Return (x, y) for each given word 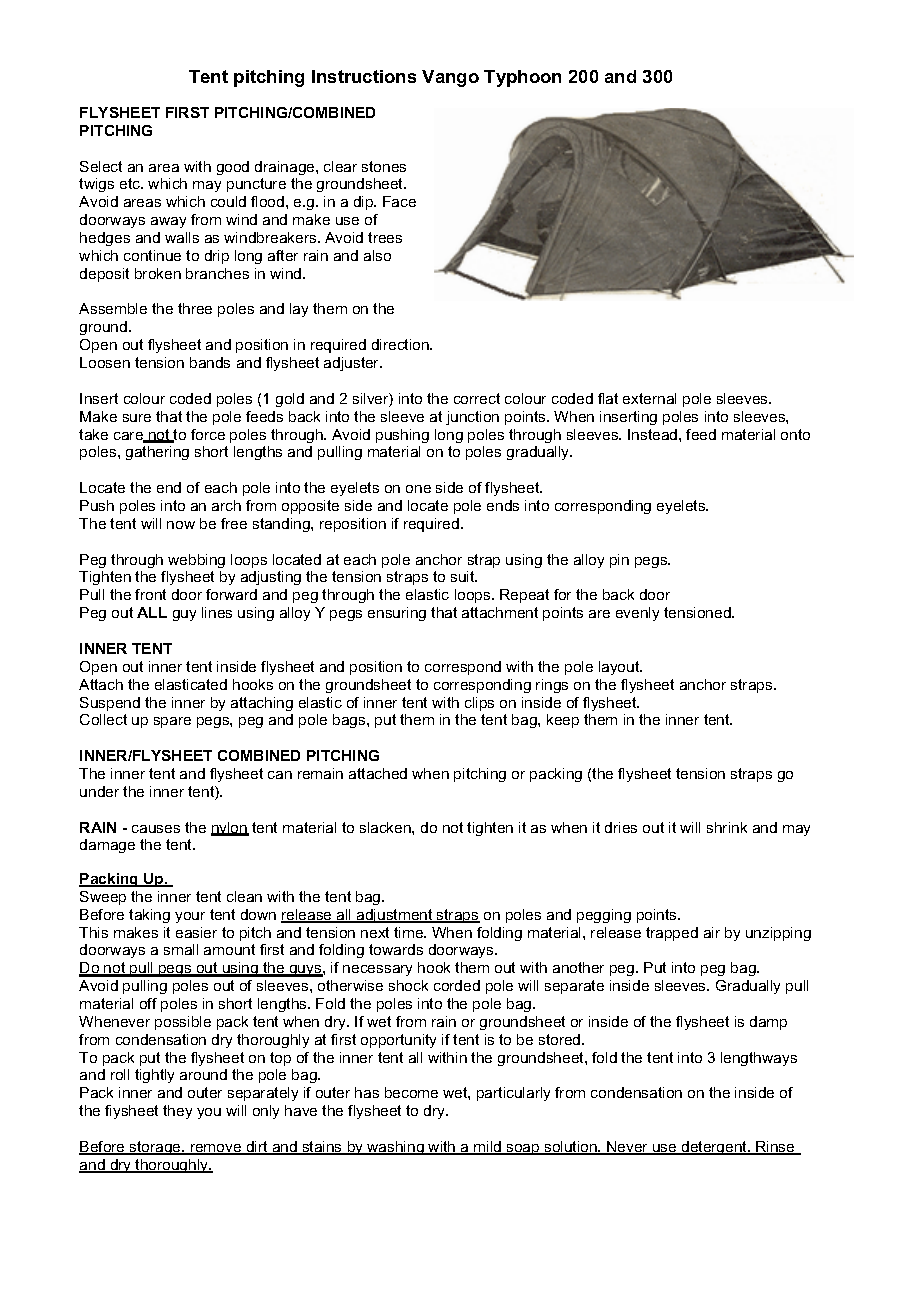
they (177, 1112)
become (411, 1092)
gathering (157, 453)
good (233, 168)
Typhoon (522, 78)
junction (472, 418)
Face (399, 201)
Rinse (775, 1148)
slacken (386, 827)
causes (156, 829)
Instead (654, 434)
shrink (727, 827)
